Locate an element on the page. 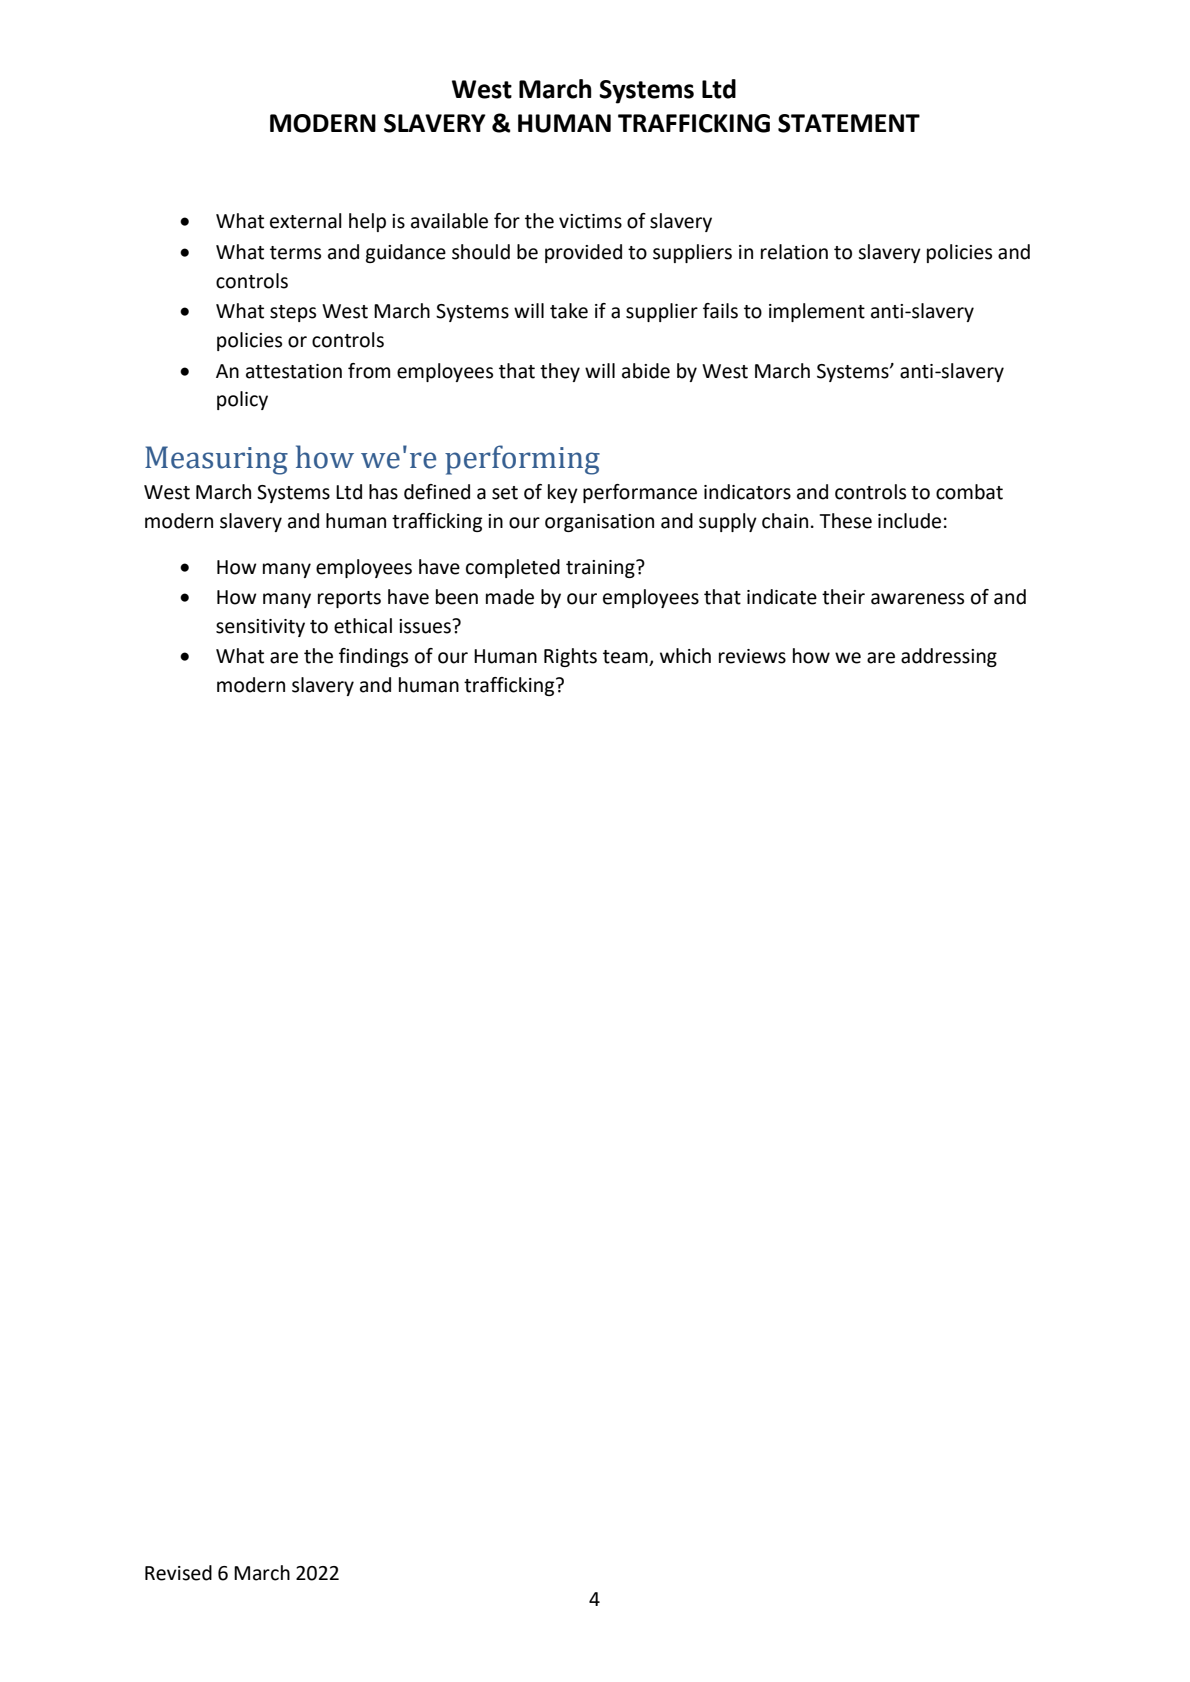 The height and width of the image is (1682, 1190). addressing is located at coordinates (949, 657).
